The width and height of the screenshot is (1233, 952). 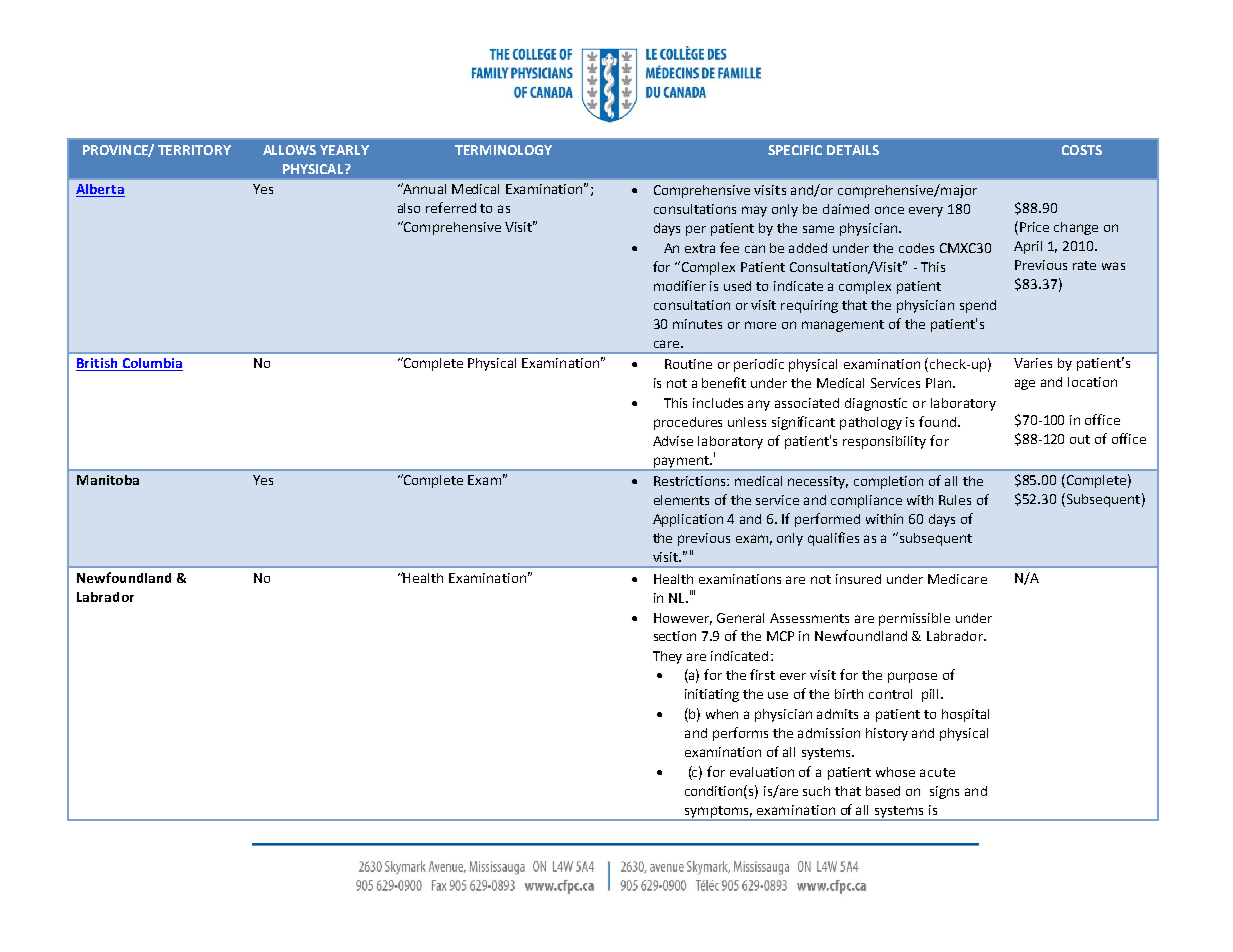 What do you see at coordinates (740, 734) in the screenshot?
I see `performs` at bounding box center [740, 734].
